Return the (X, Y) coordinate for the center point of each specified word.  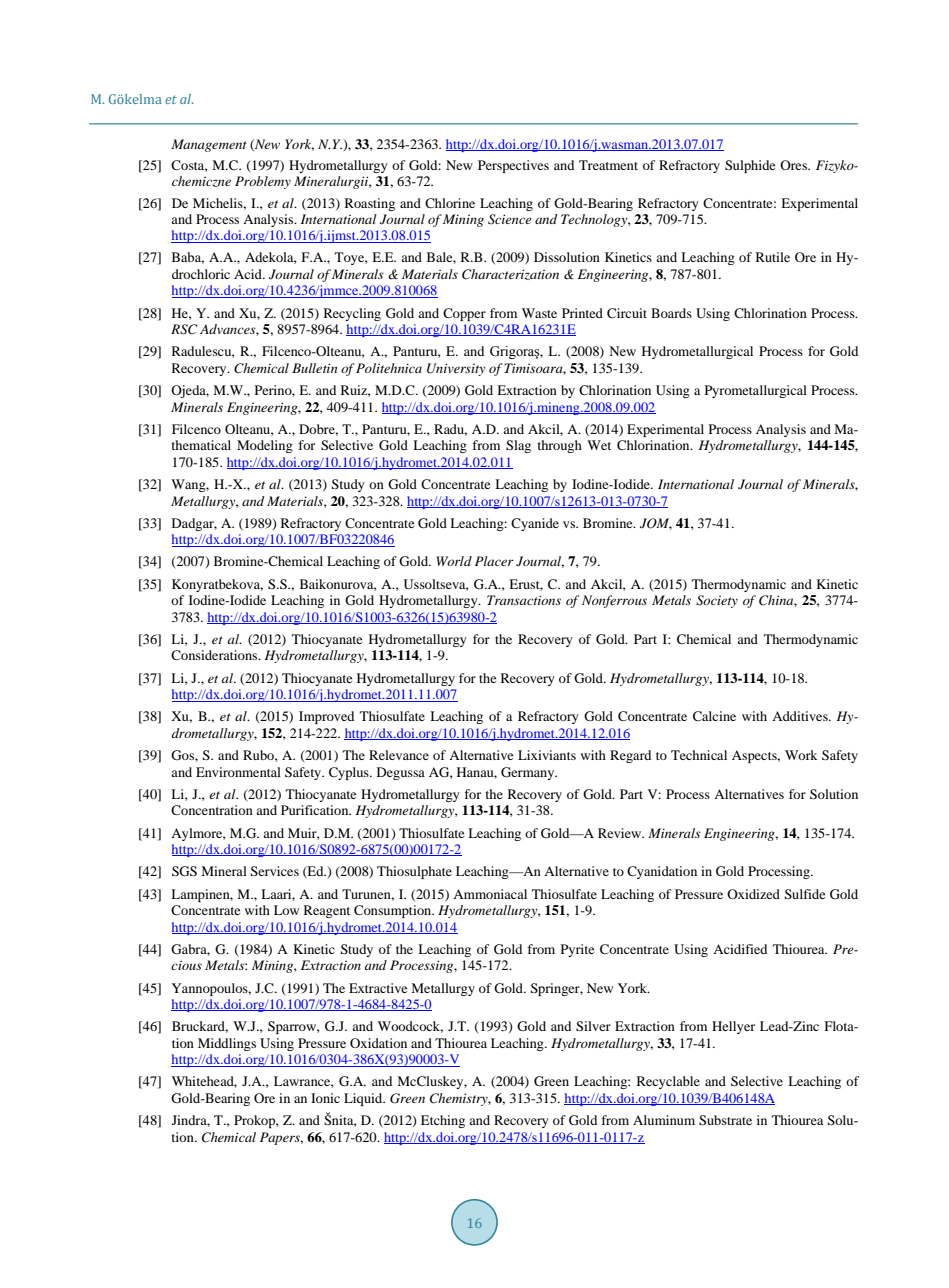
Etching (443, 1121)
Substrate (725, 1120)
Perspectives (513, 166)
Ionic (325, 1098)
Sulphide (750, 166)
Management (209, 145)
